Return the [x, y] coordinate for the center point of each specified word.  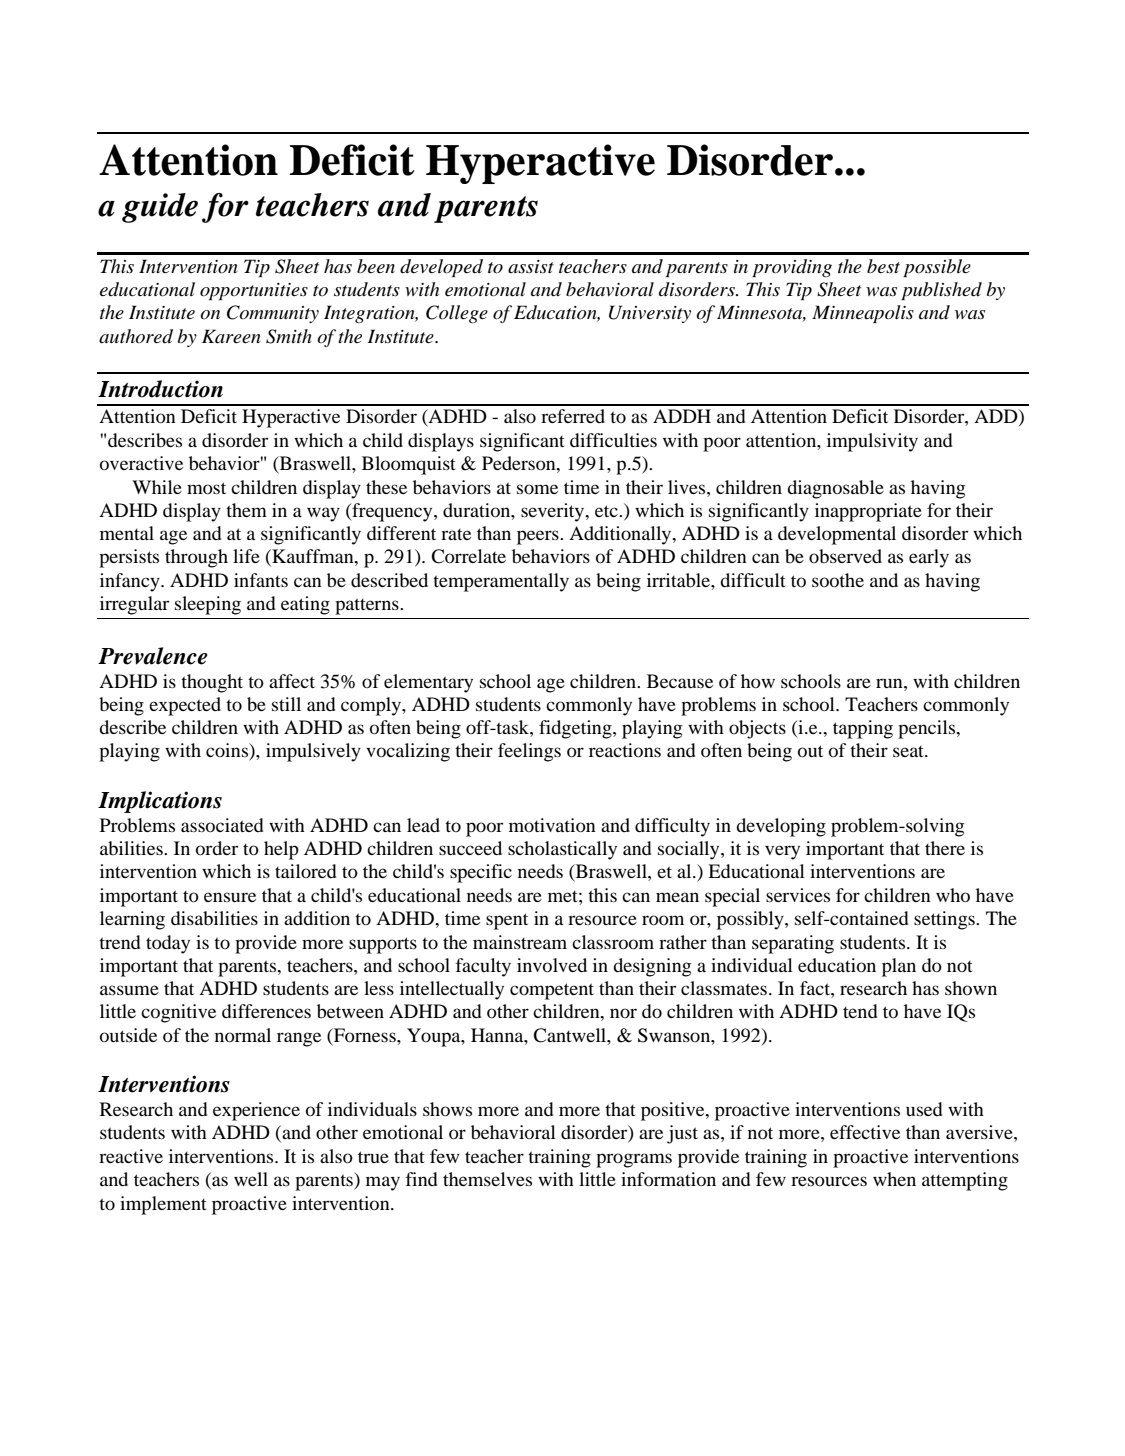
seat [909, 751]
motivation [552, 825]
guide [160, 208]
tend [860, 1011]
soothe [838, 580]
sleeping [208, 605]
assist [531, 267]
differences [266, 1011]
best [883, 266]
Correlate [468, 556]
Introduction [160, 389]
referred [573, 416]
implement [163, 1205]
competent [552, 991]
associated [222, 825]
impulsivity [872, 442]
